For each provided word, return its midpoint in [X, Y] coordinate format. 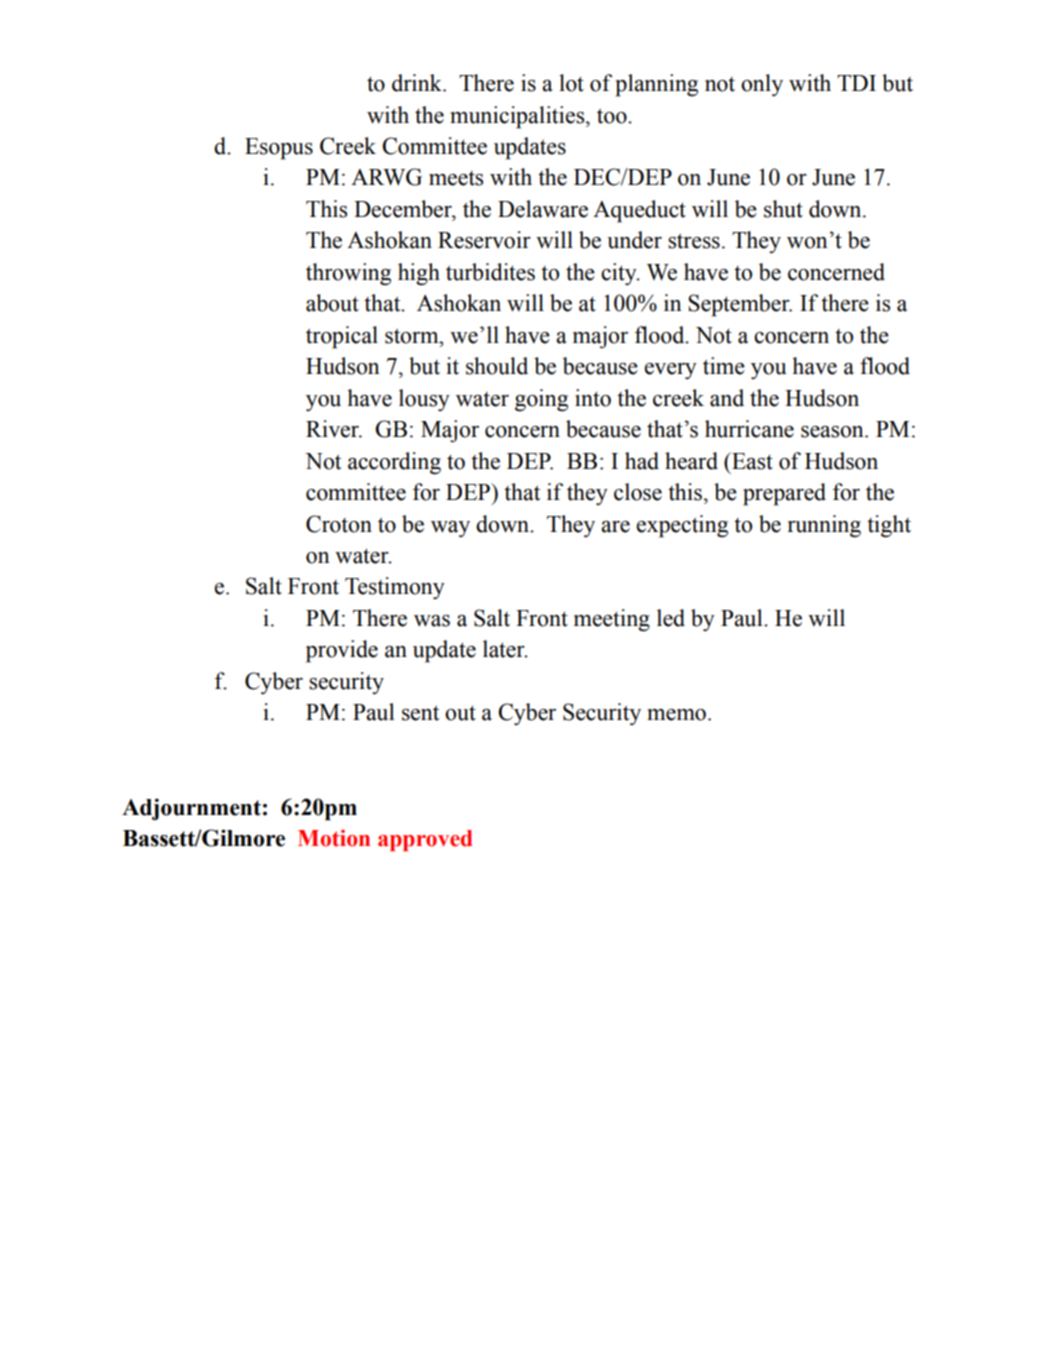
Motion [334, 838]
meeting [612, 620]
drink [418, 83]
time [724, 366]
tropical [342, 337]
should [497, 366]
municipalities [518, 117]
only [762, 85]
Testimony [395, 588]
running [824, 526]
